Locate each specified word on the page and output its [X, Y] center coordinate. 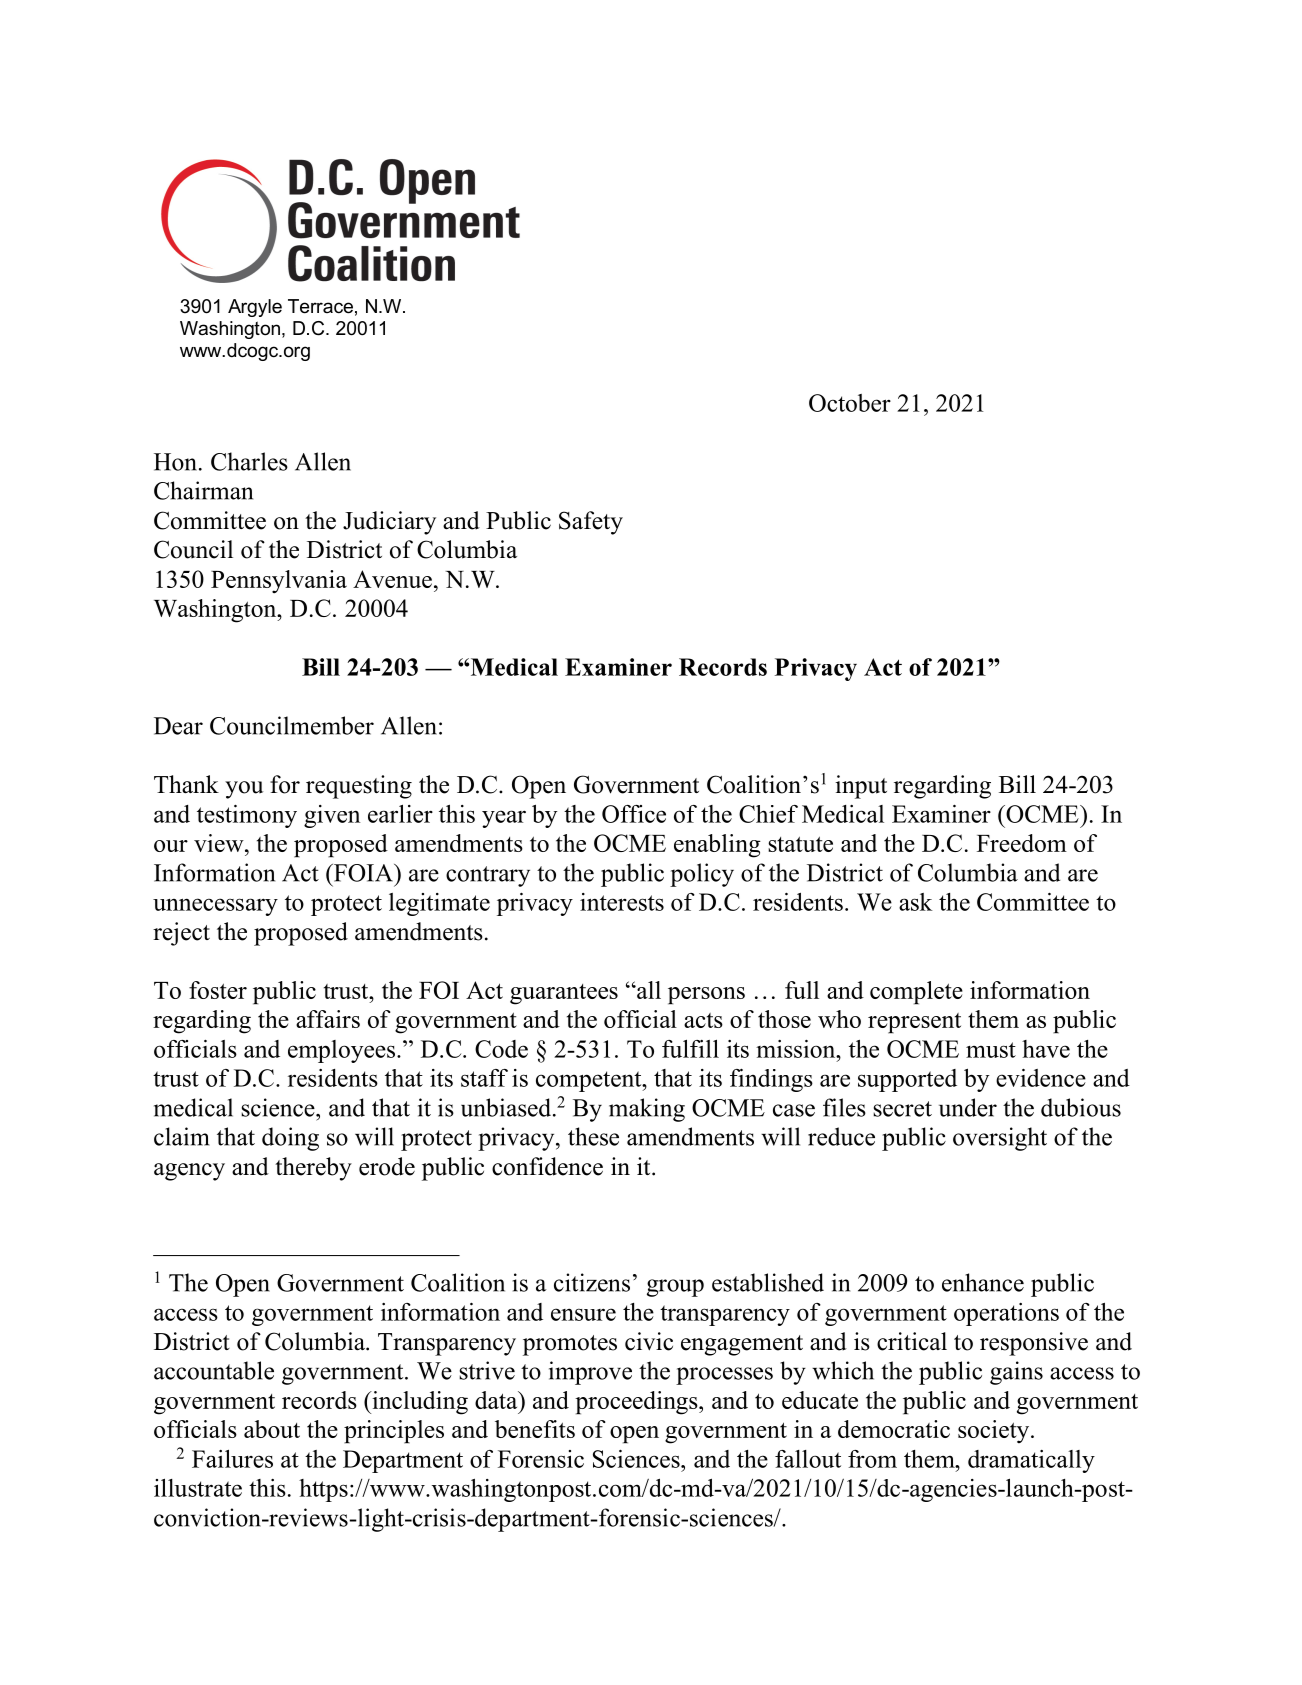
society [995, 1431]
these [593, 1136]
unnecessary [215, 907]
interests [622, 902]
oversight [1000, 1139]
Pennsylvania [279, 582]
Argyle [255, 308]
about [272, 1429]
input [861, 787]
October [850, 403]
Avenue [392, 579]
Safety [591, 523]
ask [916, 902]
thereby [313, 1169]
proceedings [637, 1403]
